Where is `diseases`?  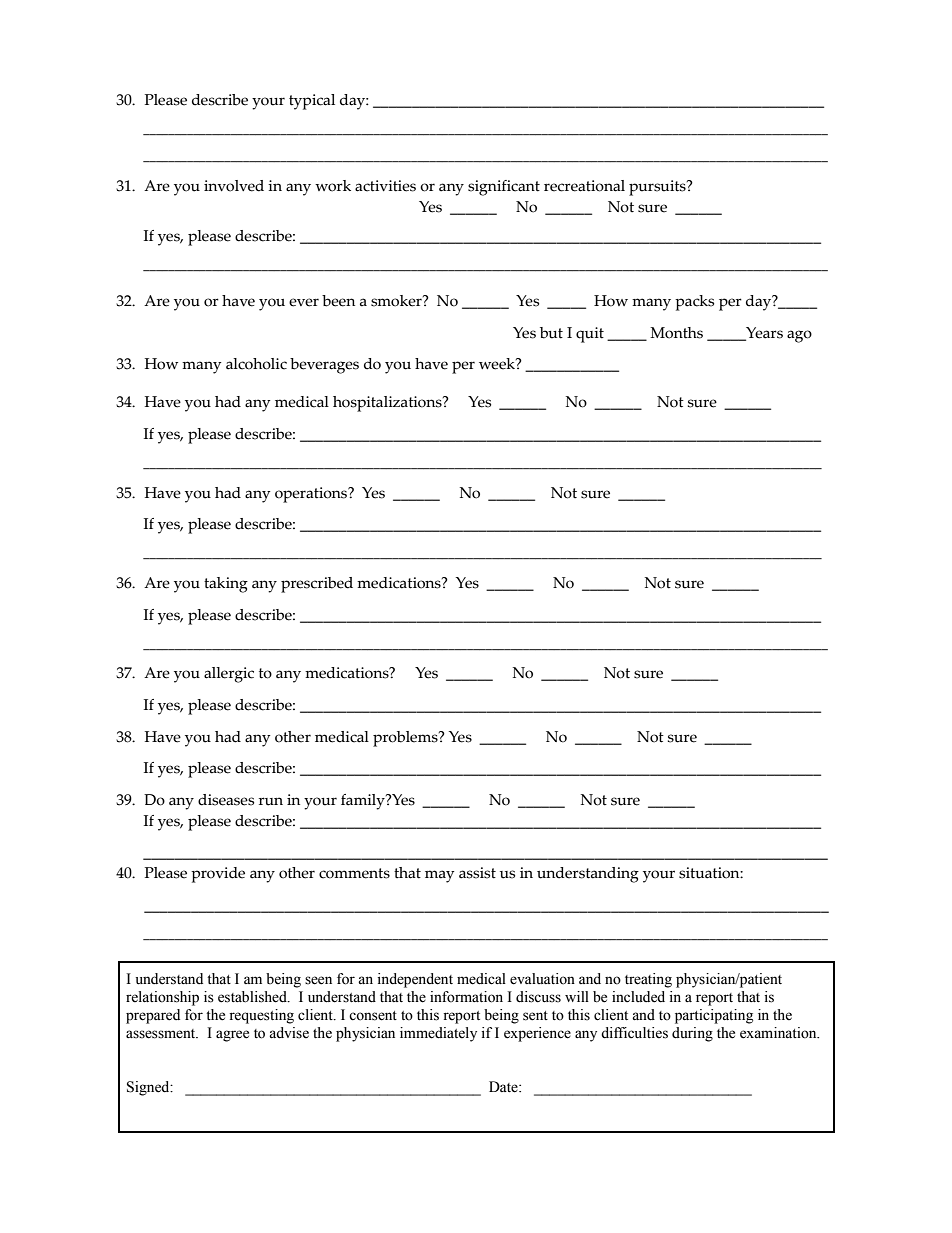 diseases is located at coordinates (226, 800).
